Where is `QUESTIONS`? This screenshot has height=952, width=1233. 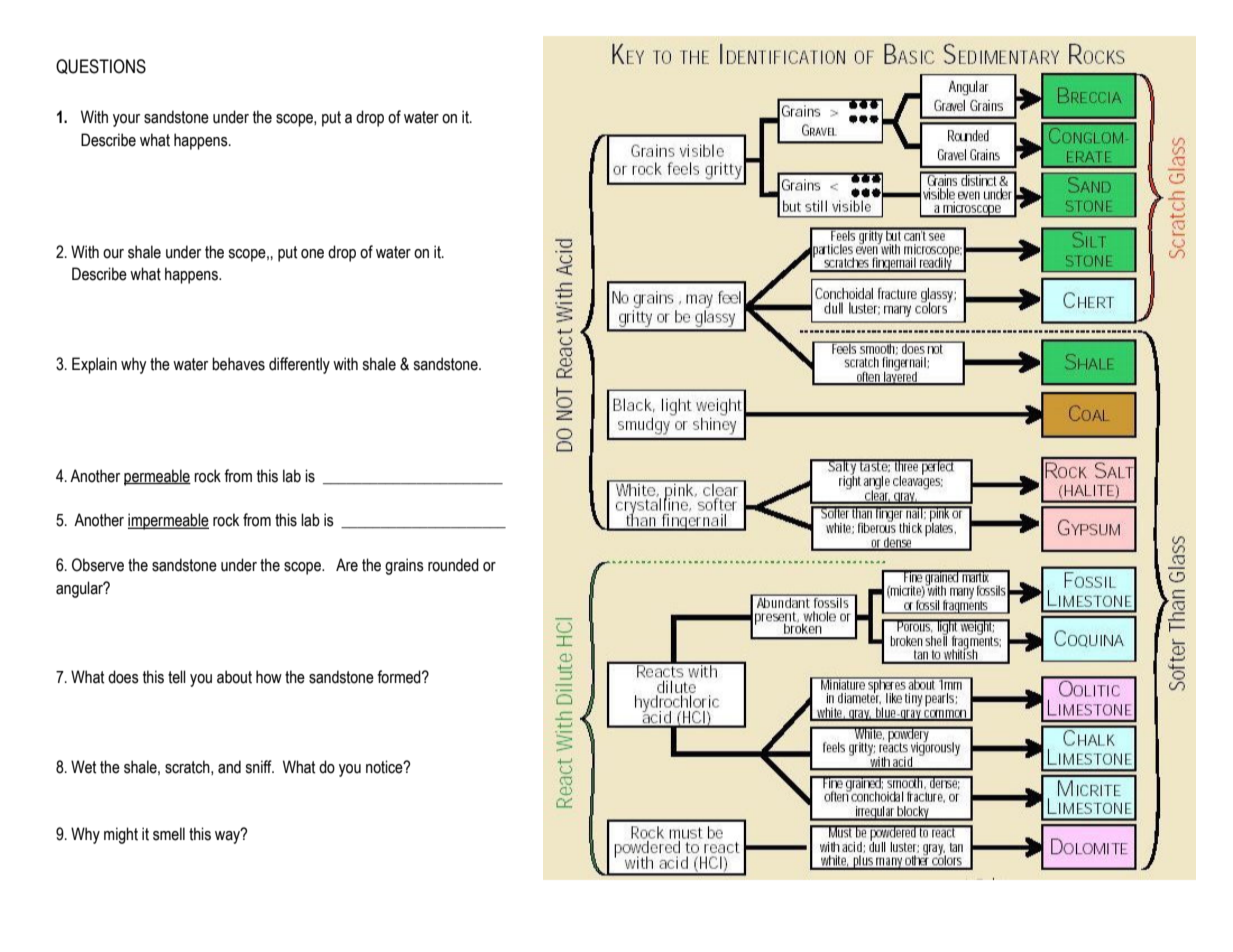 QUESTIONS is located at coordinates (101, 66).
